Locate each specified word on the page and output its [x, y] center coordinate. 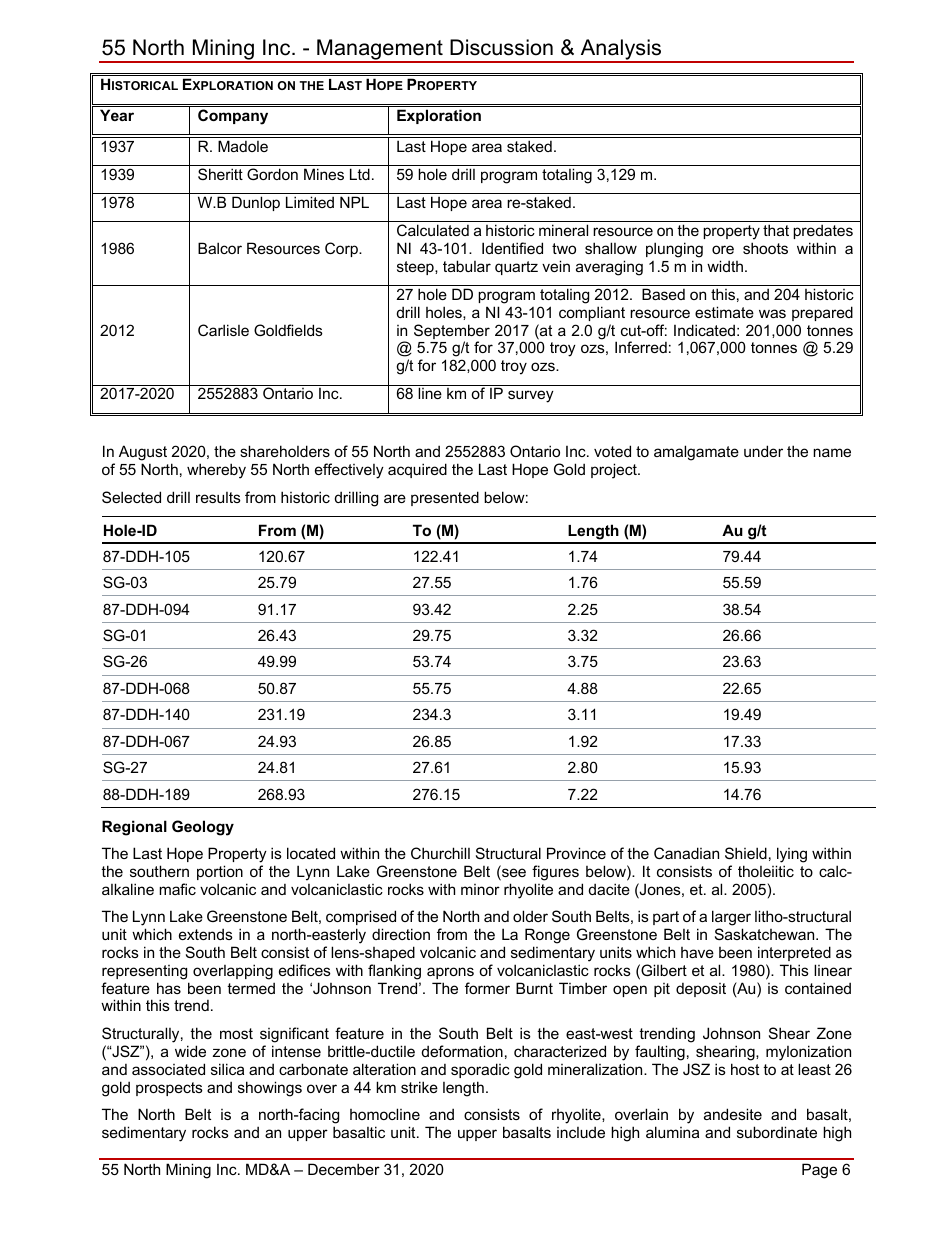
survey [531, 396]
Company [233, 117]
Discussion [501, 47]
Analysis [621, 50]
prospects [169, 1089]
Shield [746, 853]
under [763, 451]
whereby [216, 471]
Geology [203, 828]
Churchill [440, 853]
